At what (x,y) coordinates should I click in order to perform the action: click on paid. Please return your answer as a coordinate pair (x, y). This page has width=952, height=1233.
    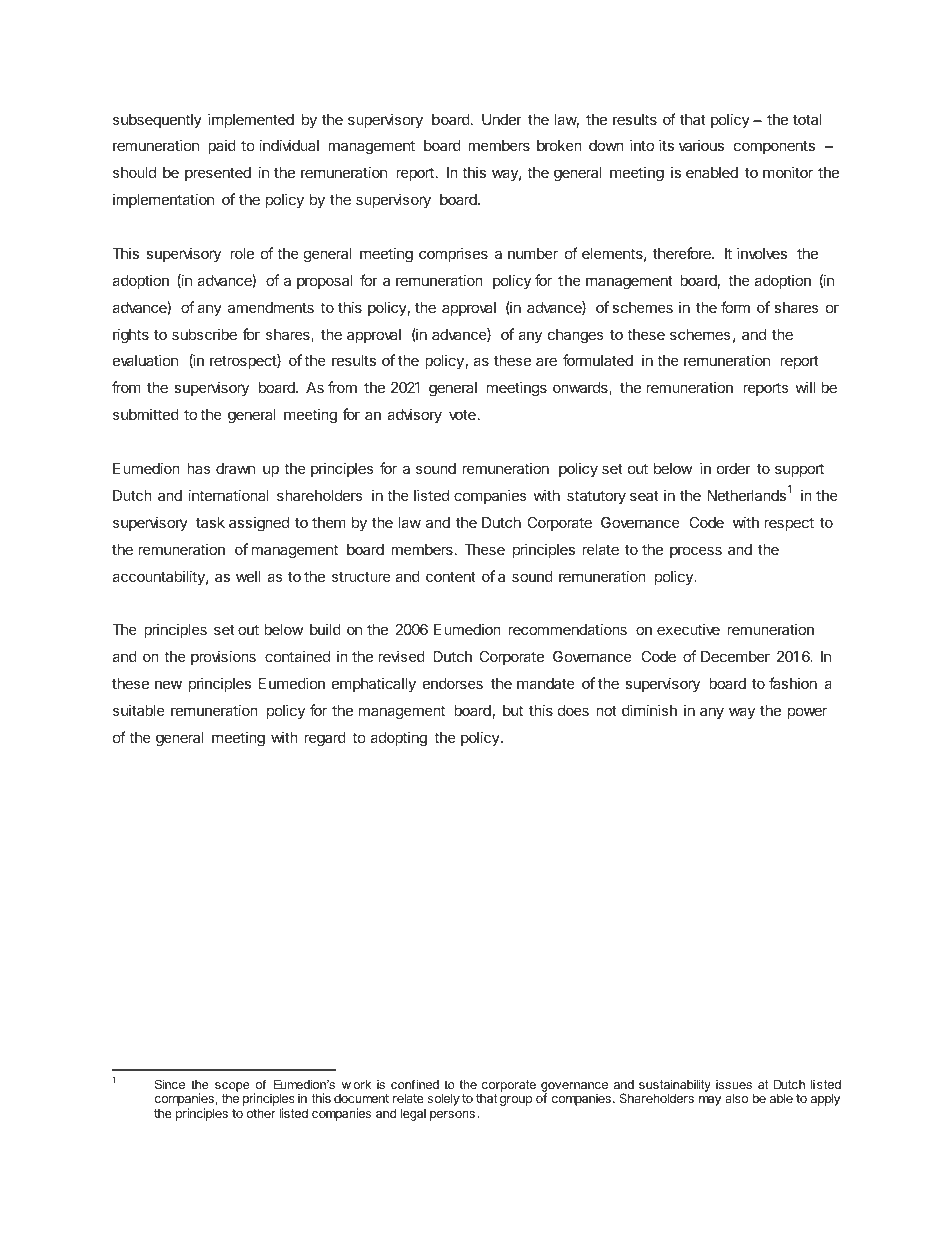
    Looking at the image, I should click on (222, 146).
